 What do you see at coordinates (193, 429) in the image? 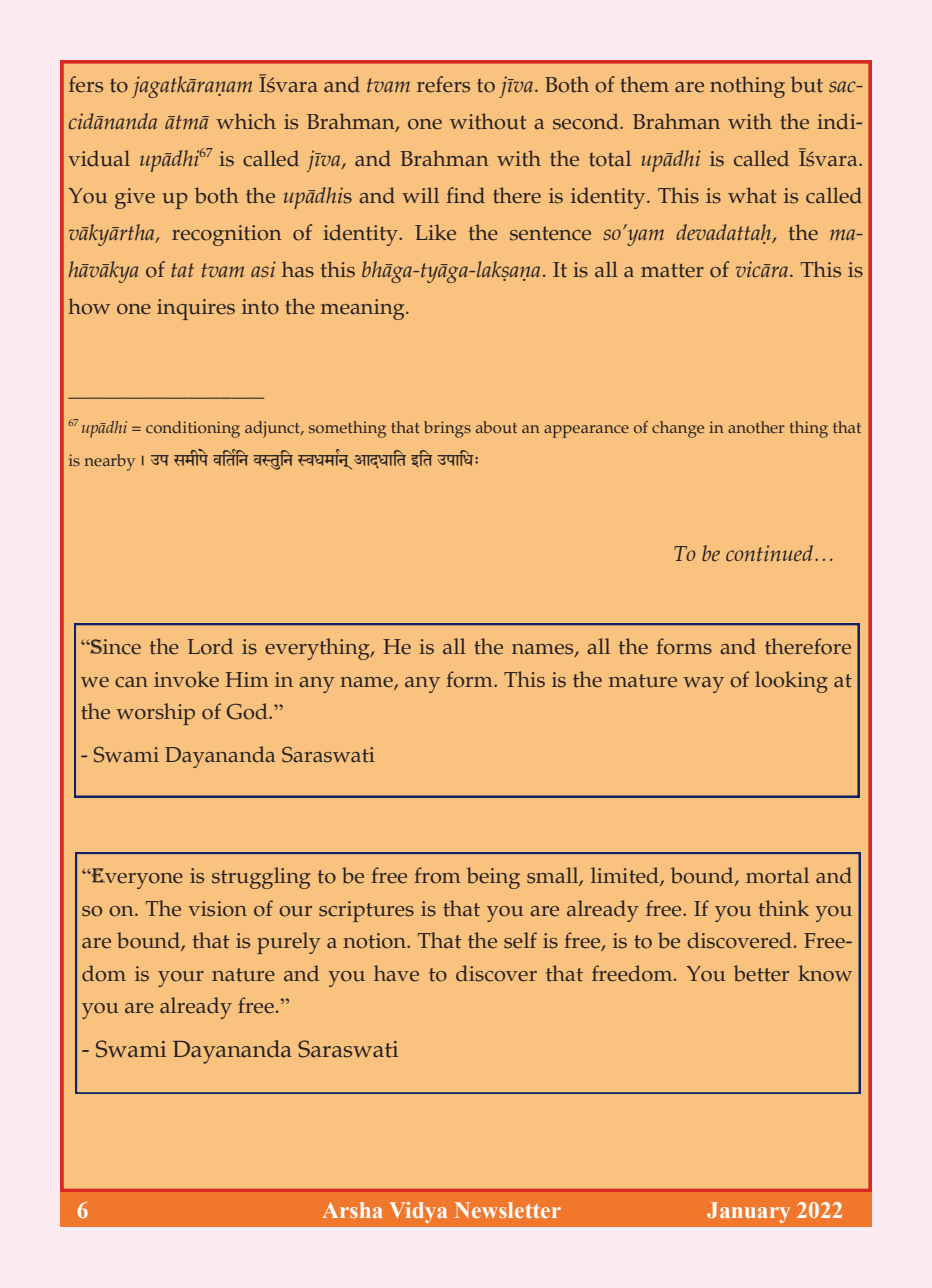
I see `conditioning` at bounding box center [193, 429].
